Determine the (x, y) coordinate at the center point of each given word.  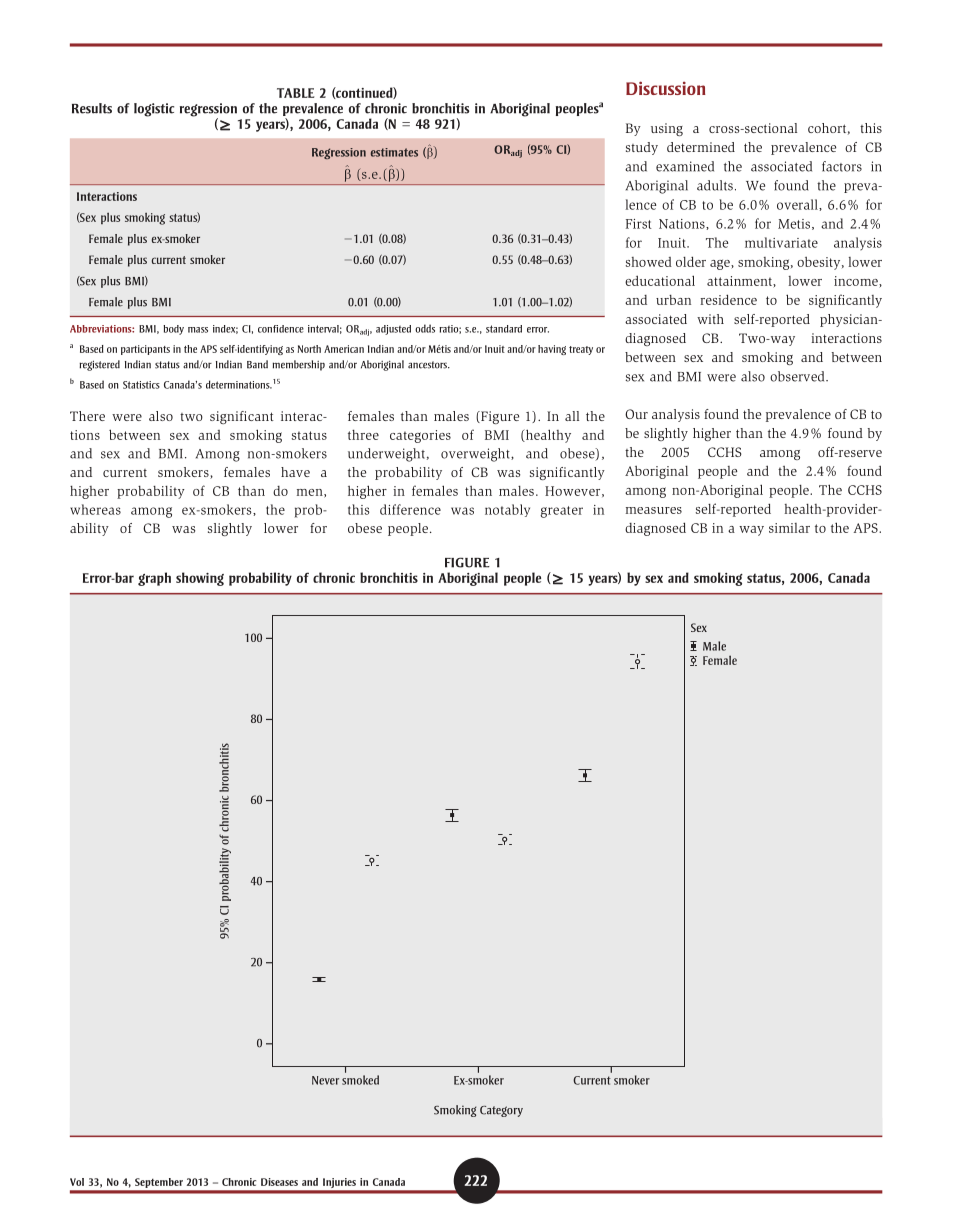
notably (507, 510)
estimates (394, 152)
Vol (77, 1182)
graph (154, 579)
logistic (154, 110)
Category (501, 1111)
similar (789, 528)
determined (701, 147)
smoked (360, 1080)
